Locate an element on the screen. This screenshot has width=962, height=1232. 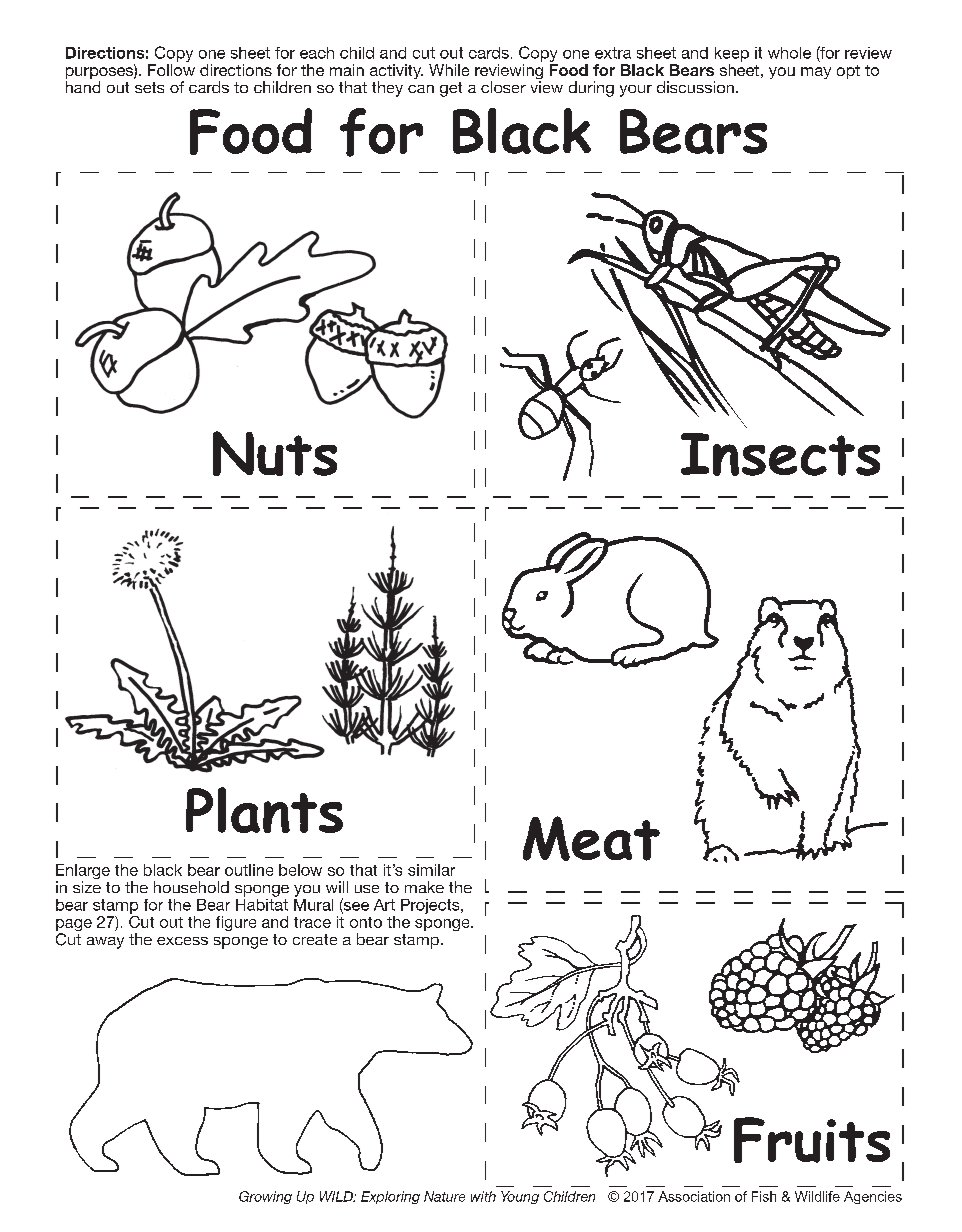
Growing is located at coordinates (265, 1197).
